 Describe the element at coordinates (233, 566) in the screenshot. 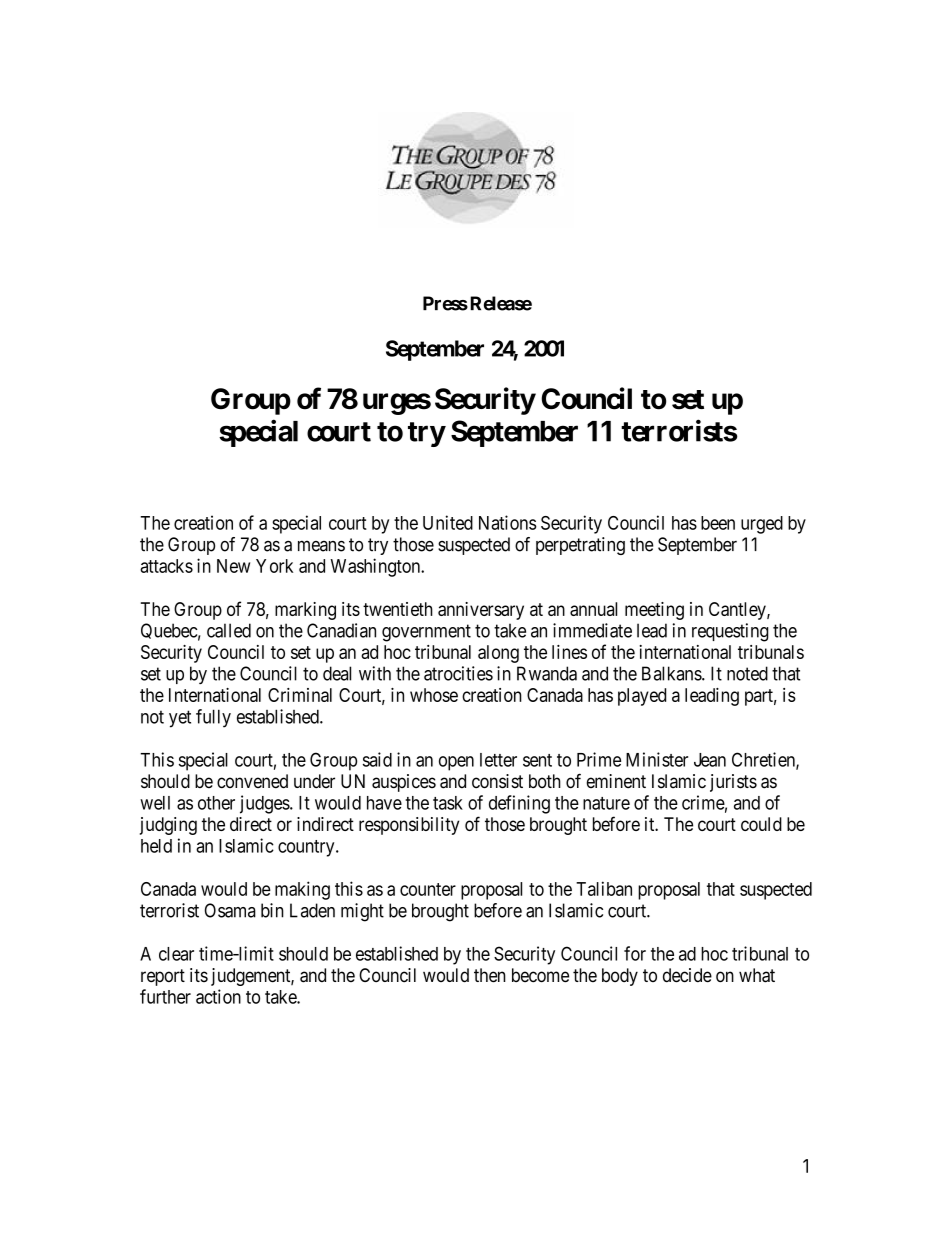

I see `New` at that location.
